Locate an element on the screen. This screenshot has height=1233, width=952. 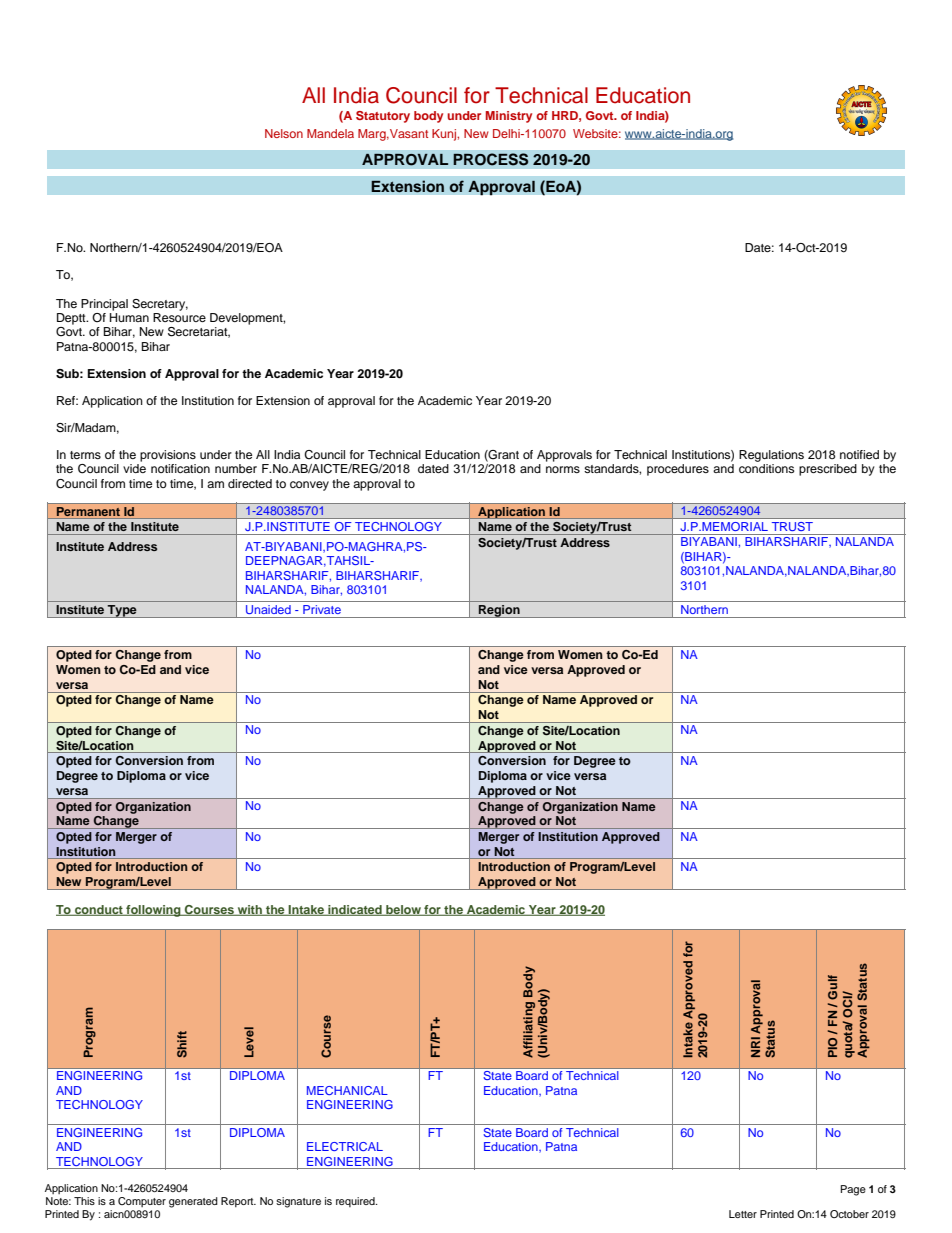
Region is located at coordinates (499, 611).
